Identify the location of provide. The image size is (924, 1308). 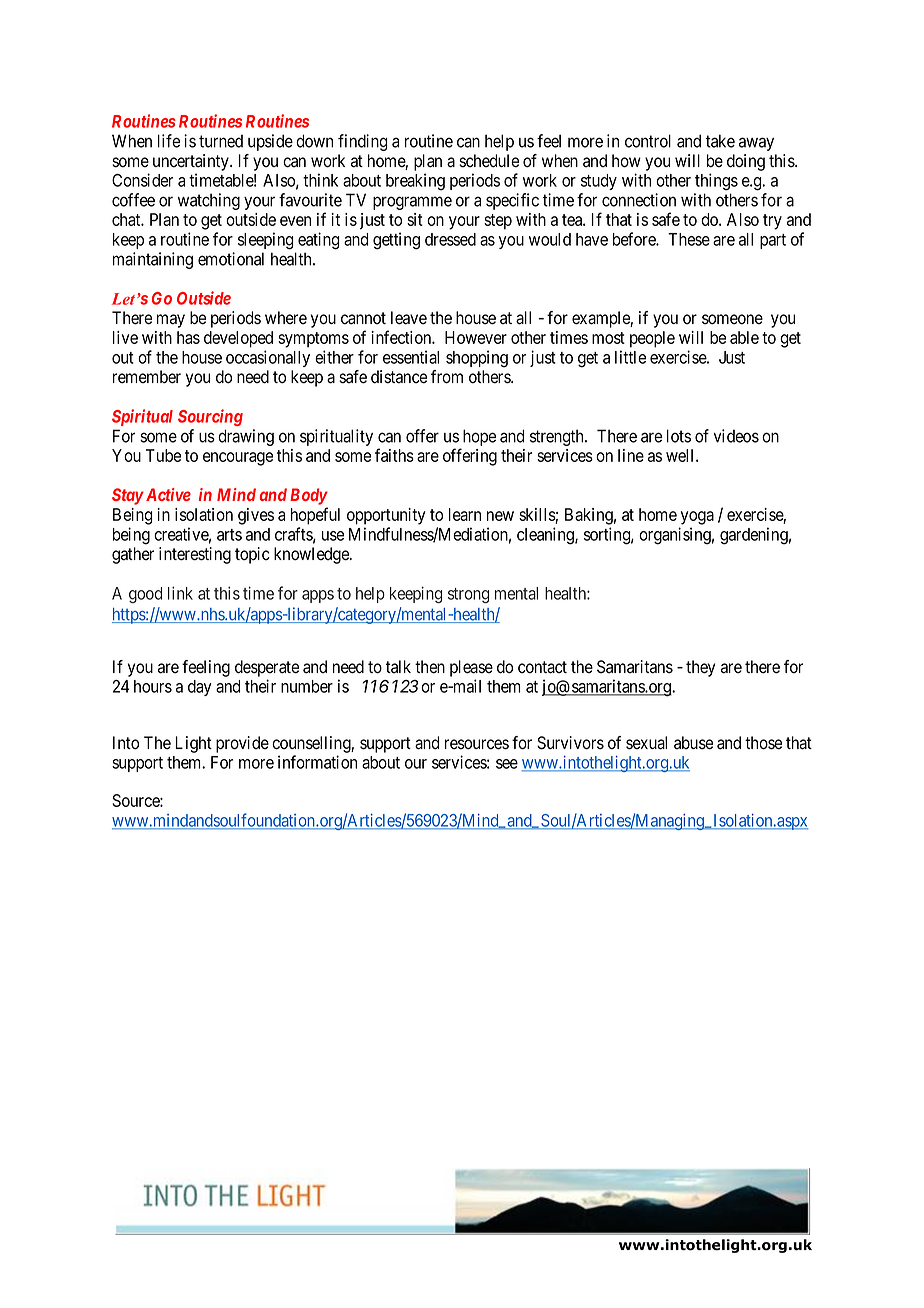
(242, 744).
